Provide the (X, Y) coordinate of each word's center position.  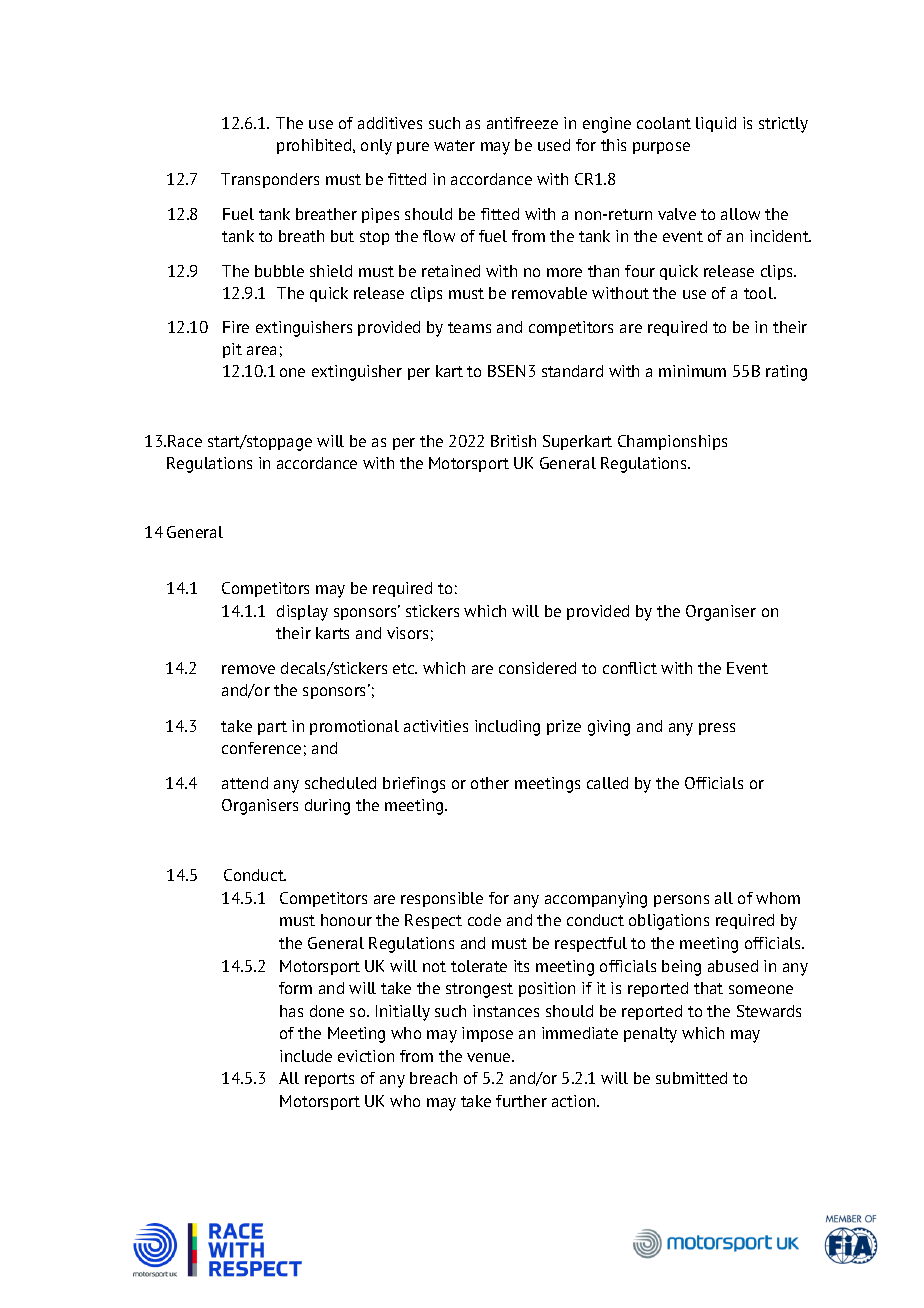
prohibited (315, 146)
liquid (716, 124)
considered (537, 668)
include (306, 1056)
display (302, 613)
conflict (630, 668)
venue (490, 1057)
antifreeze (522, 123)
